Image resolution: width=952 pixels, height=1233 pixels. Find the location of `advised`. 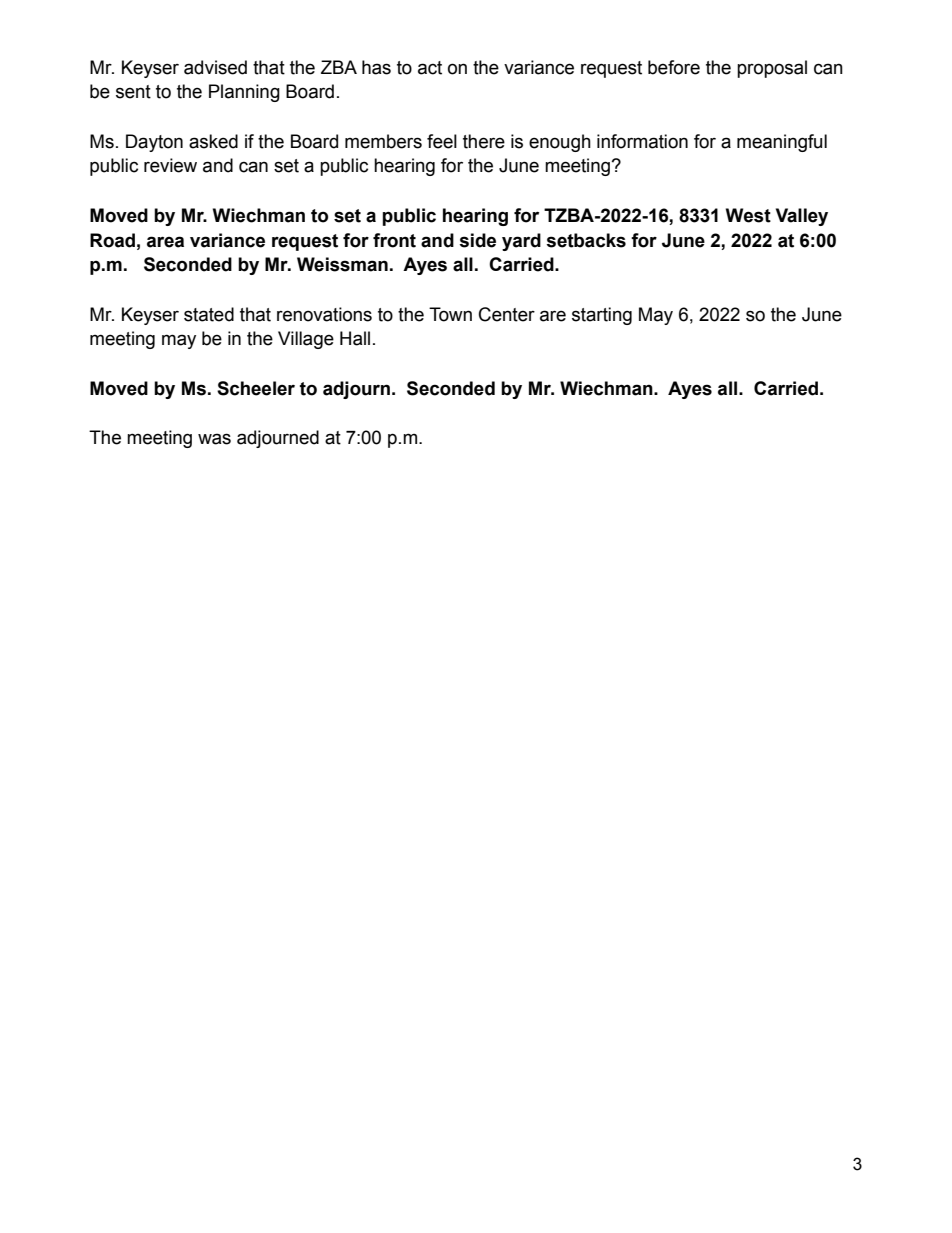

advised is located at coordinates (215, 67).
